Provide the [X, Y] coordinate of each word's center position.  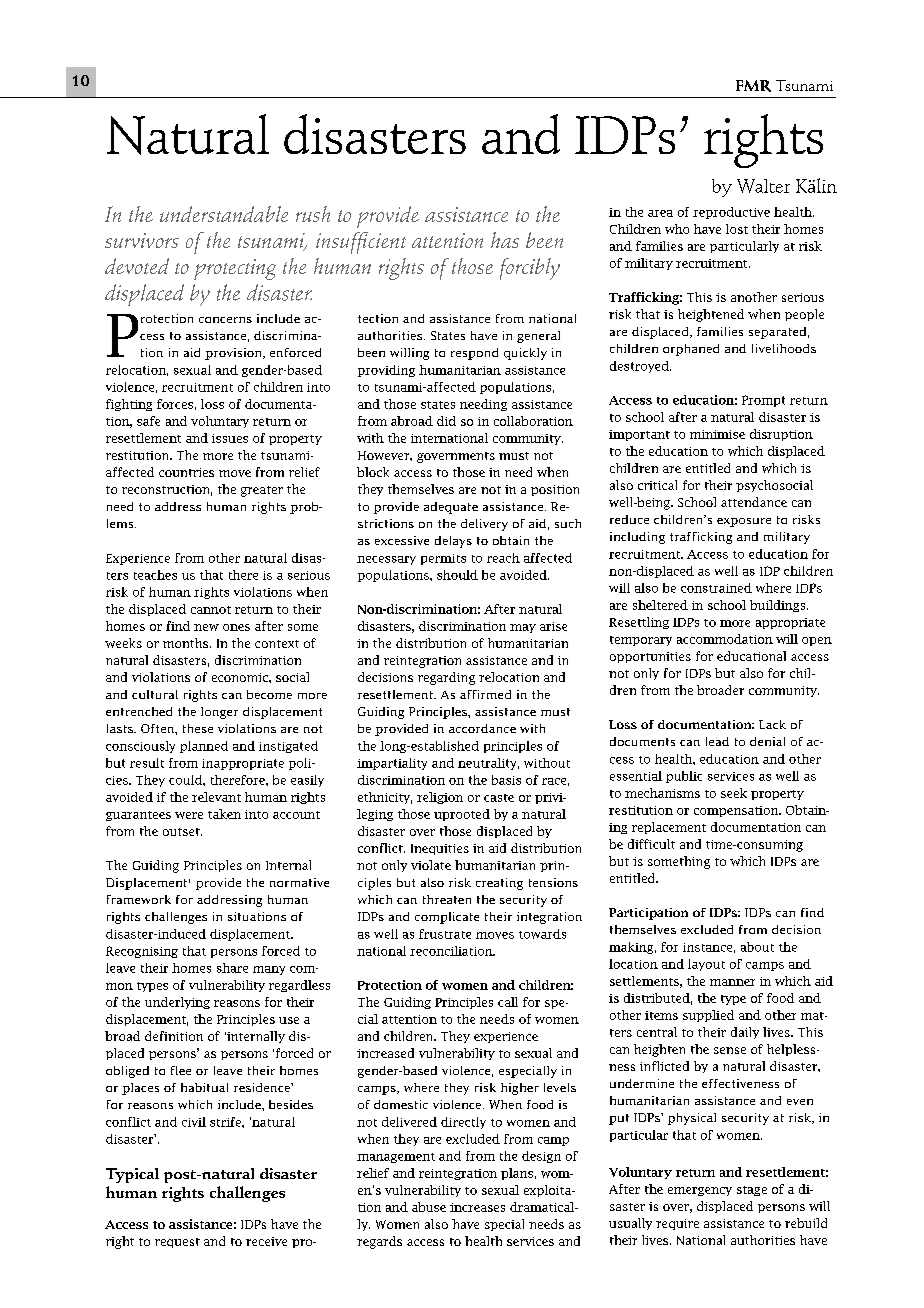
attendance [754, 502]
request [177, 1243]
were [189, 815]
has [505, 240]
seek [734, 793]
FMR [753, 86]
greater [262, 491]
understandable [224, 214]
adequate [451, 508]
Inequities [440, 849]
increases [477, 1207]
